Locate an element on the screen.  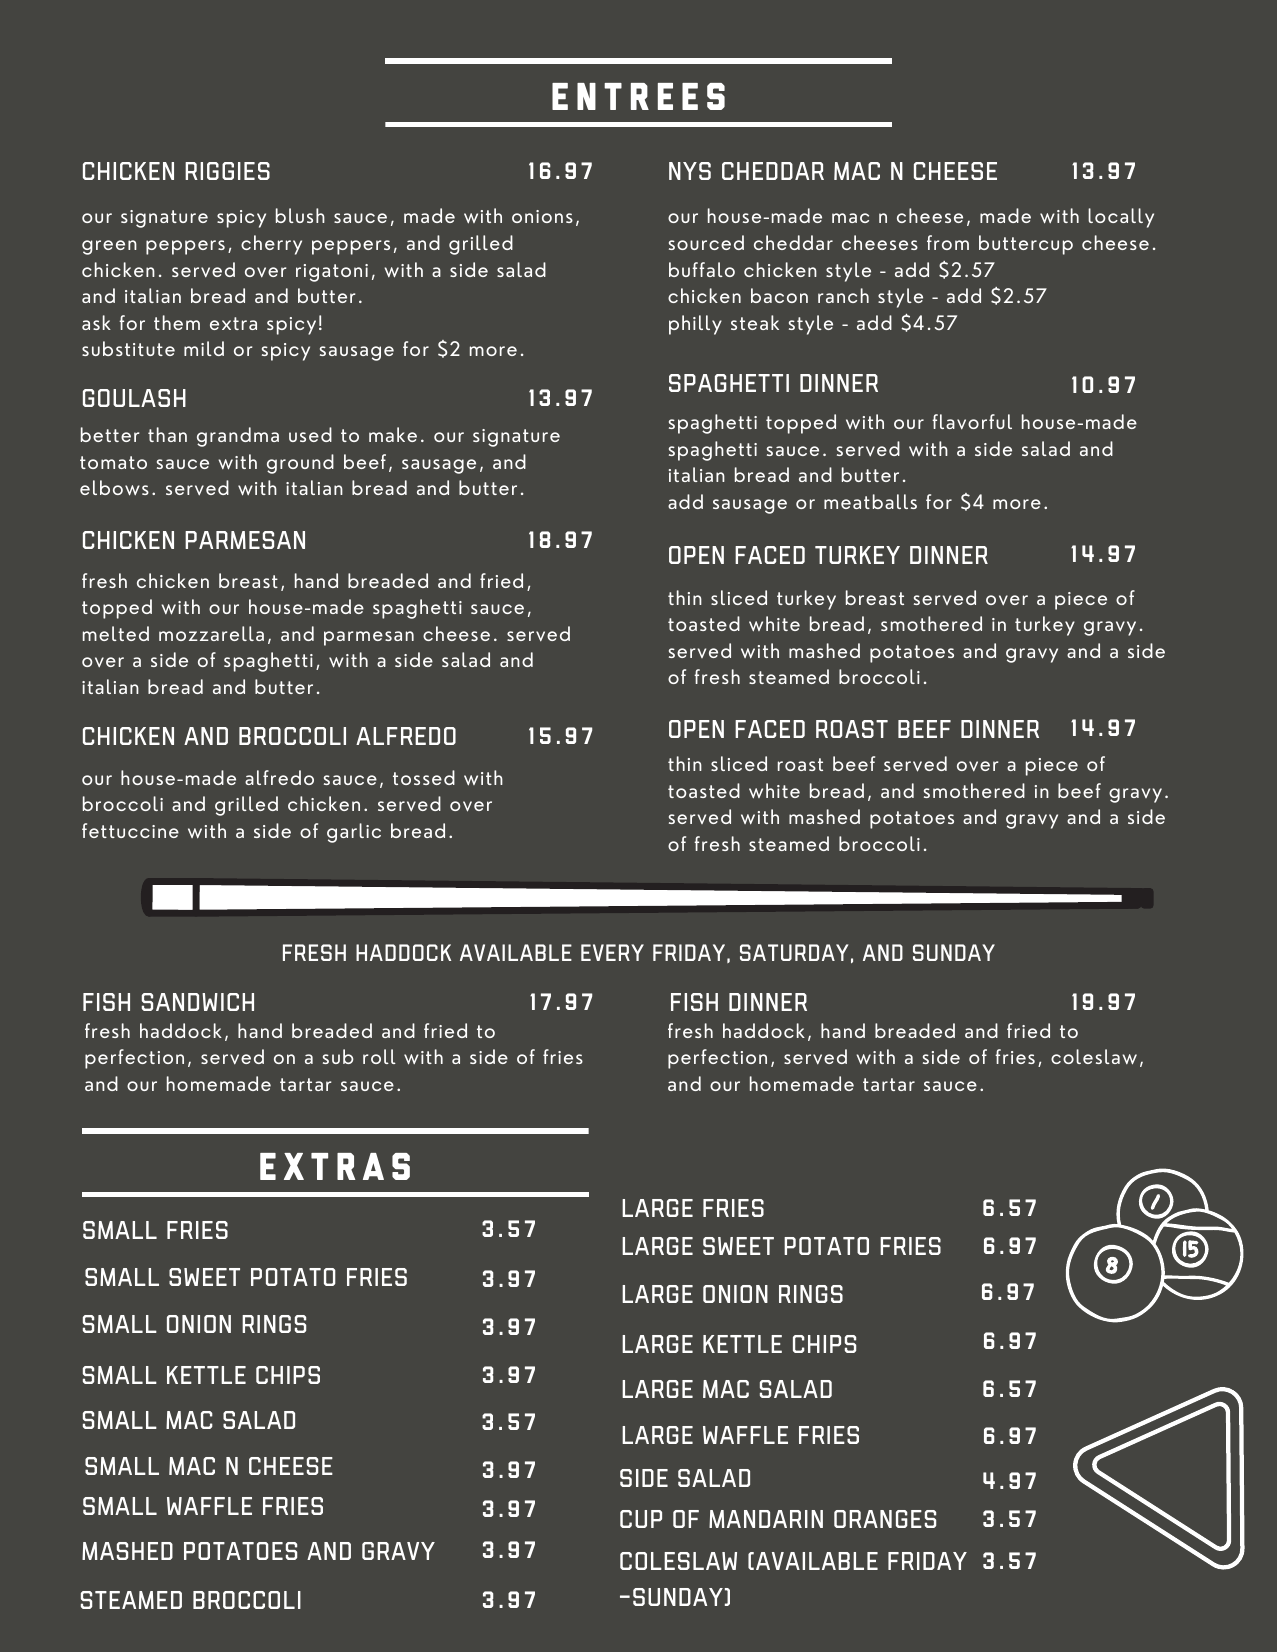
roll is located at coordinates (379, 1056).
